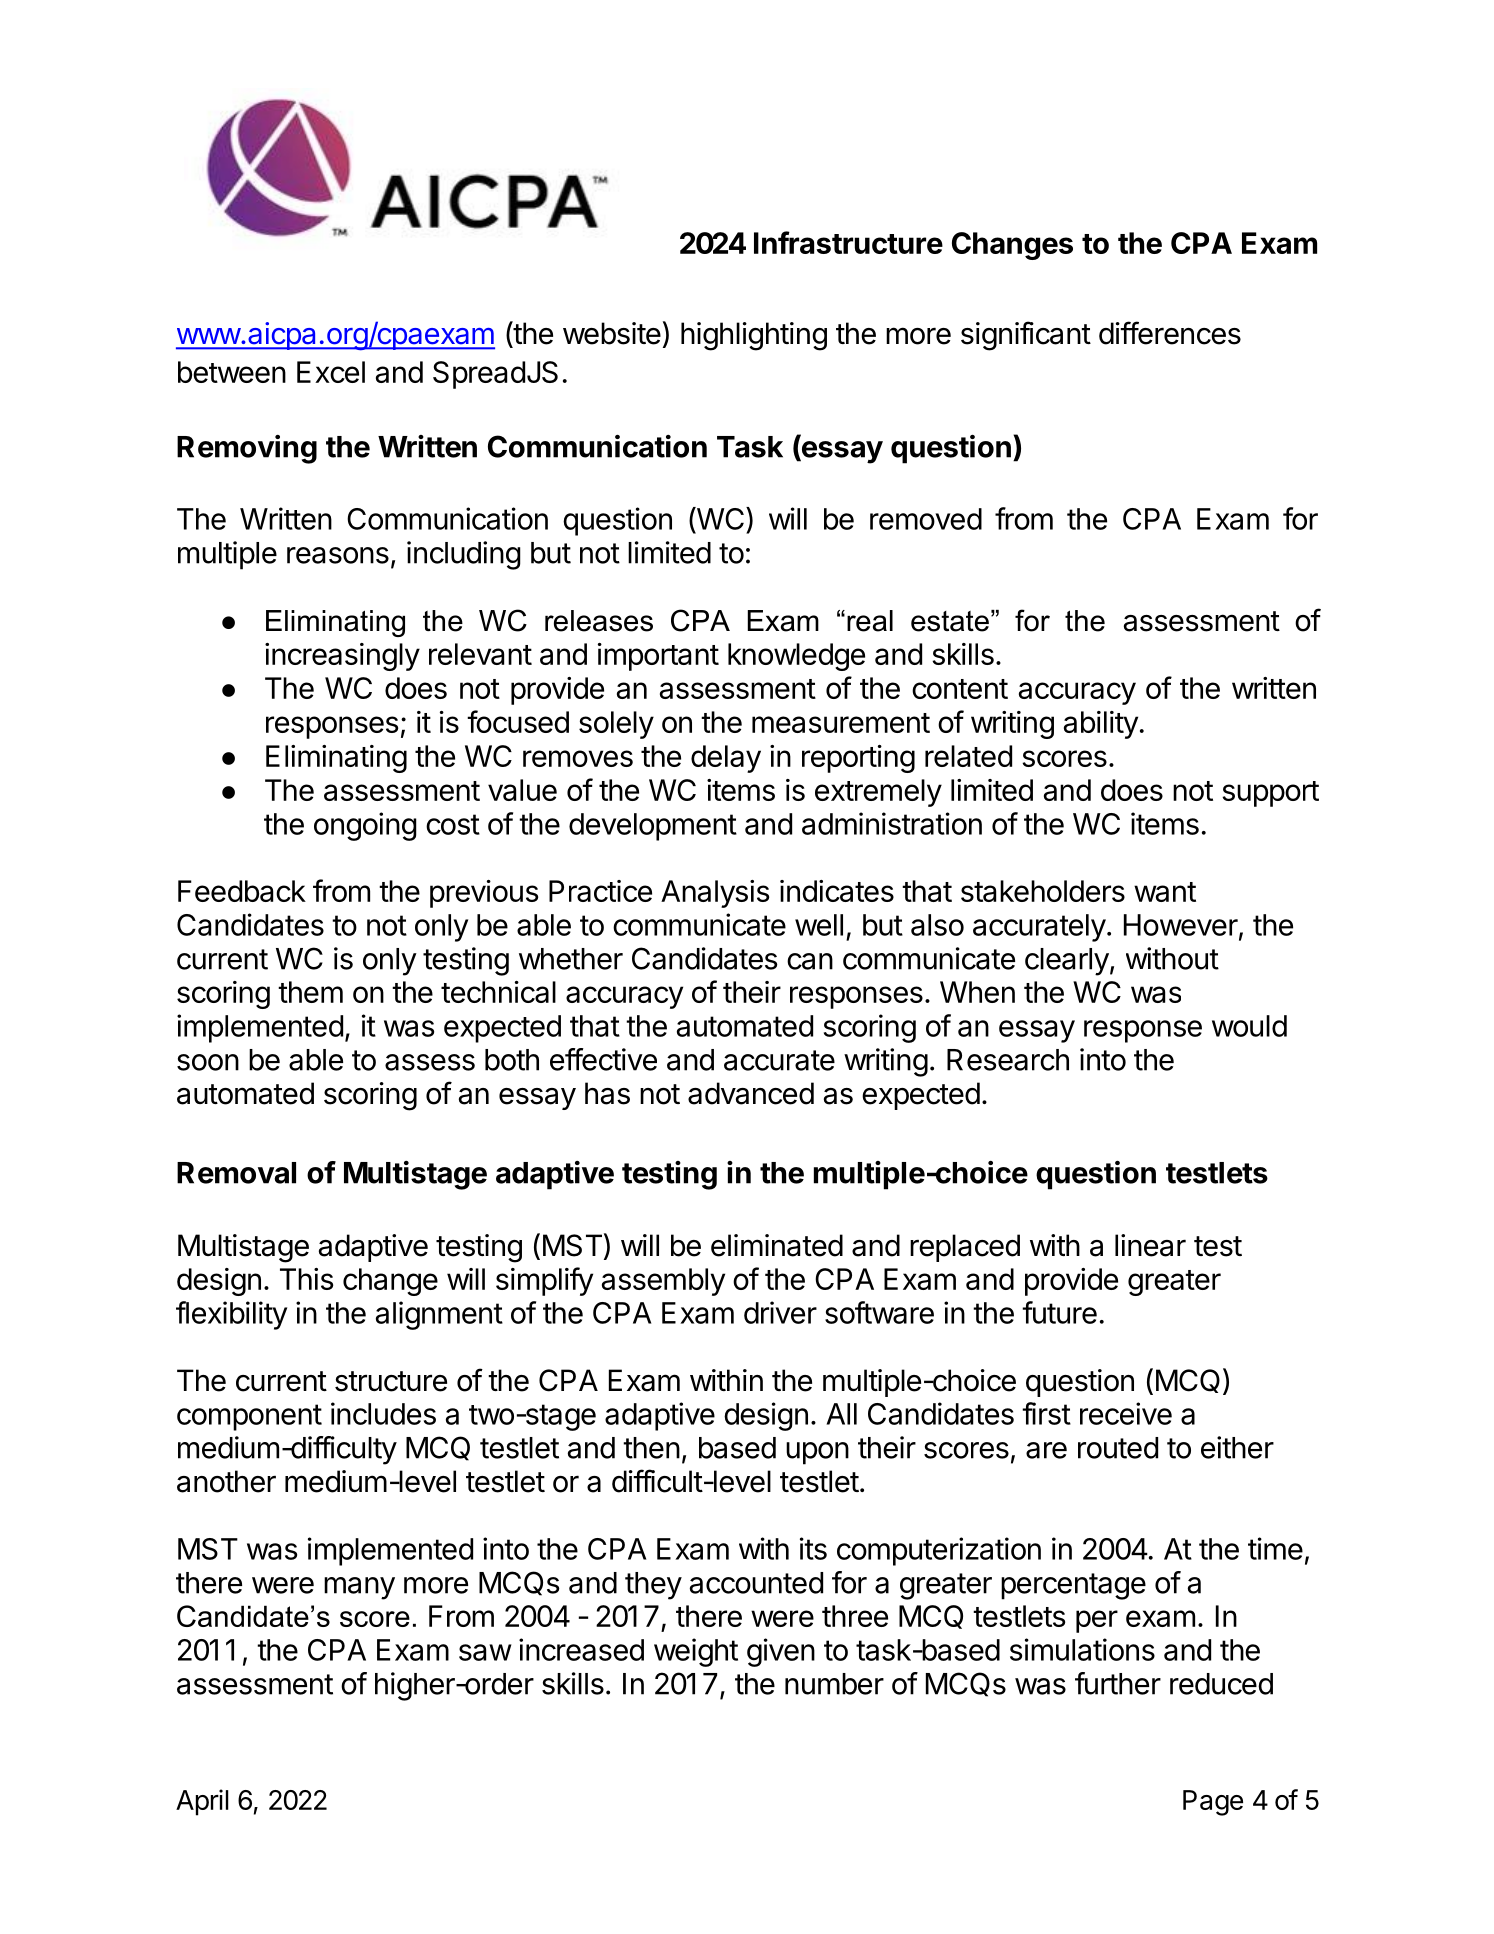  What do you see at coordinates (365, 826) in the screenshot?
I see `ongoing` at bounding box center [365, 826].
